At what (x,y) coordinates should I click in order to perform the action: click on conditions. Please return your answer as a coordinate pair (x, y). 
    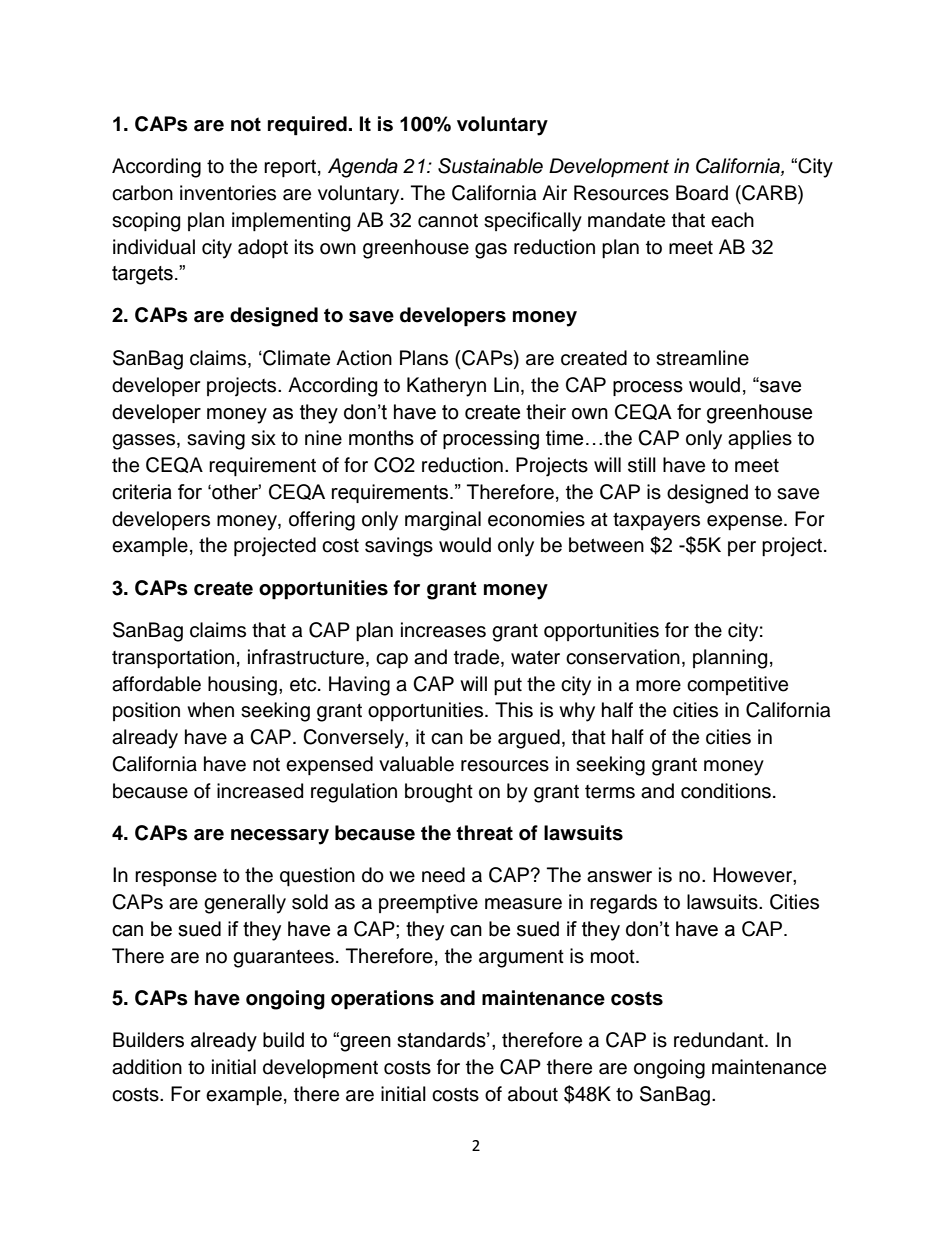
    Looking at the image, I should click on (726, 791).
